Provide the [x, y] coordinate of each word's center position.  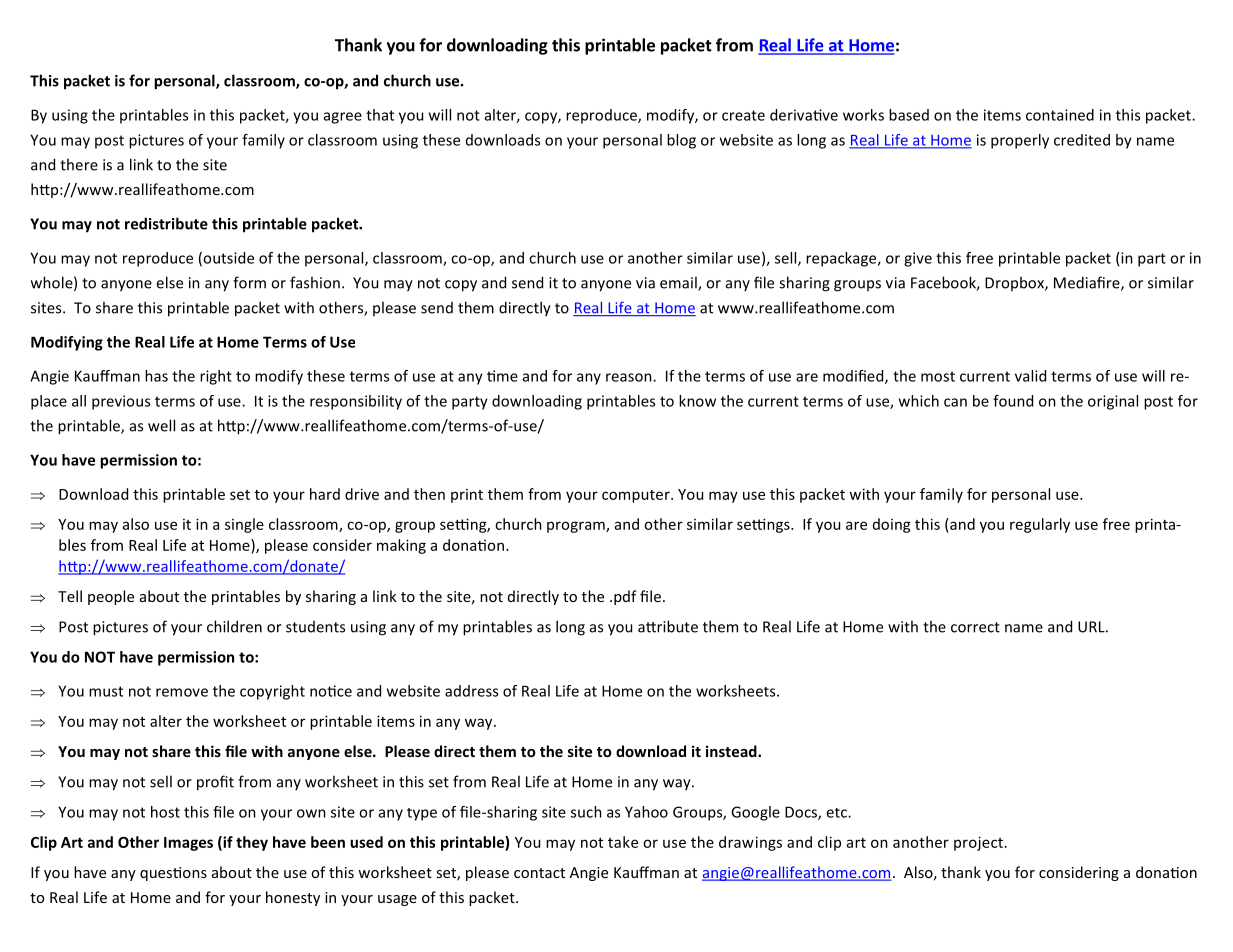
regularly [1040, 525]
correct [975, 627]
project [978, 843]
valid [1030, 376]
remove [182, 692]
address [471, 691]
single [244, 525]
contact [539, 873]
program [577, 527]
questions [173, 874]
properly [1020, 141]
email [679, 283]
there [79, 164]
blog [681, 141]
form [249, 282]
